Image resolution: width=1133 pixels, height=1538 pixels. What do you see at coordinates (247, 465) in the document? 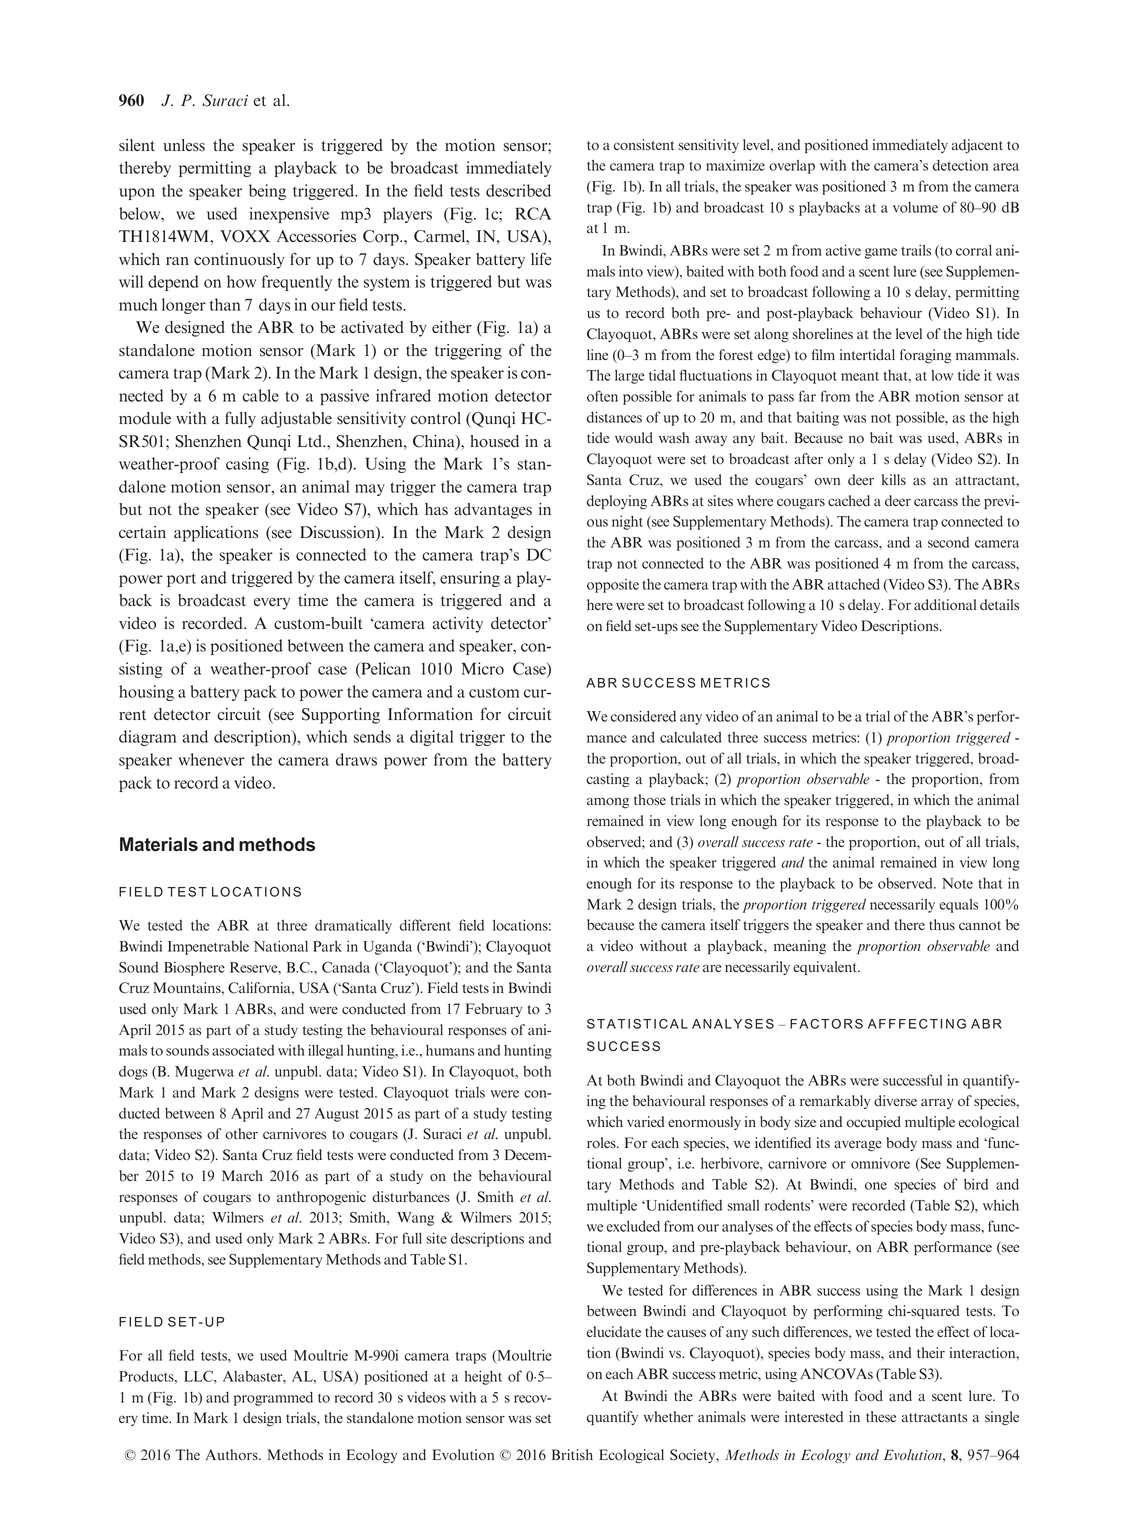
I see `casing` at bounding box center [247, 465].
